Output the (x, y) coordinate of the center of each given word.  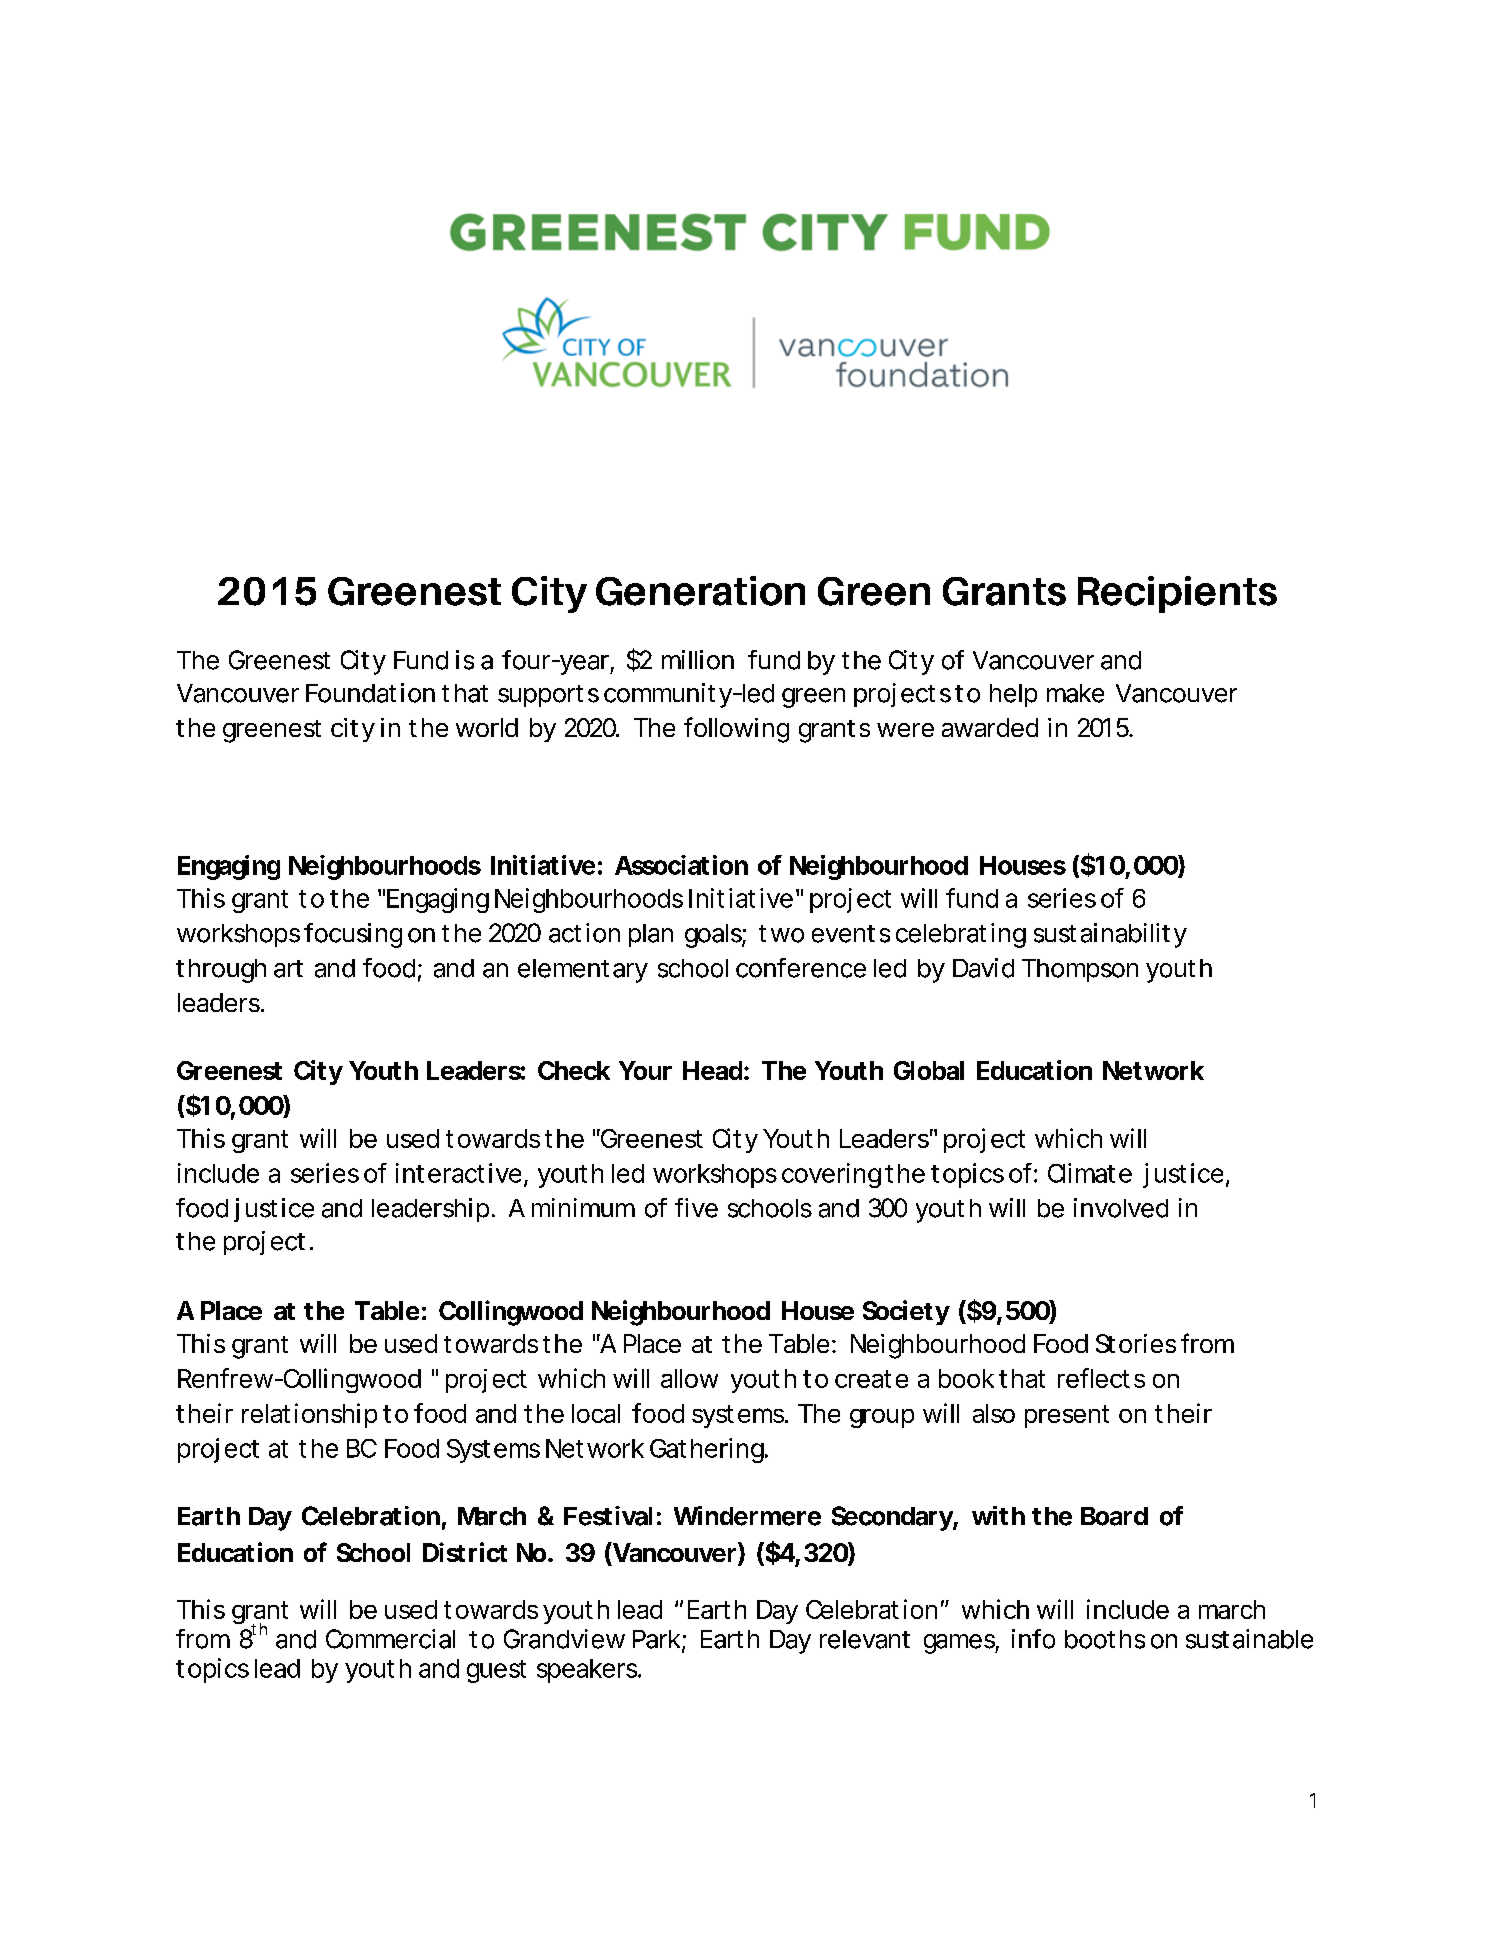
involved (1121, 1208)
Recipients (1177, 594)
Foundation (370, 693)
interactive (458, 1173)
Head (712, 1070)
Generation (700, 591)
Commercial (390, 1639)
